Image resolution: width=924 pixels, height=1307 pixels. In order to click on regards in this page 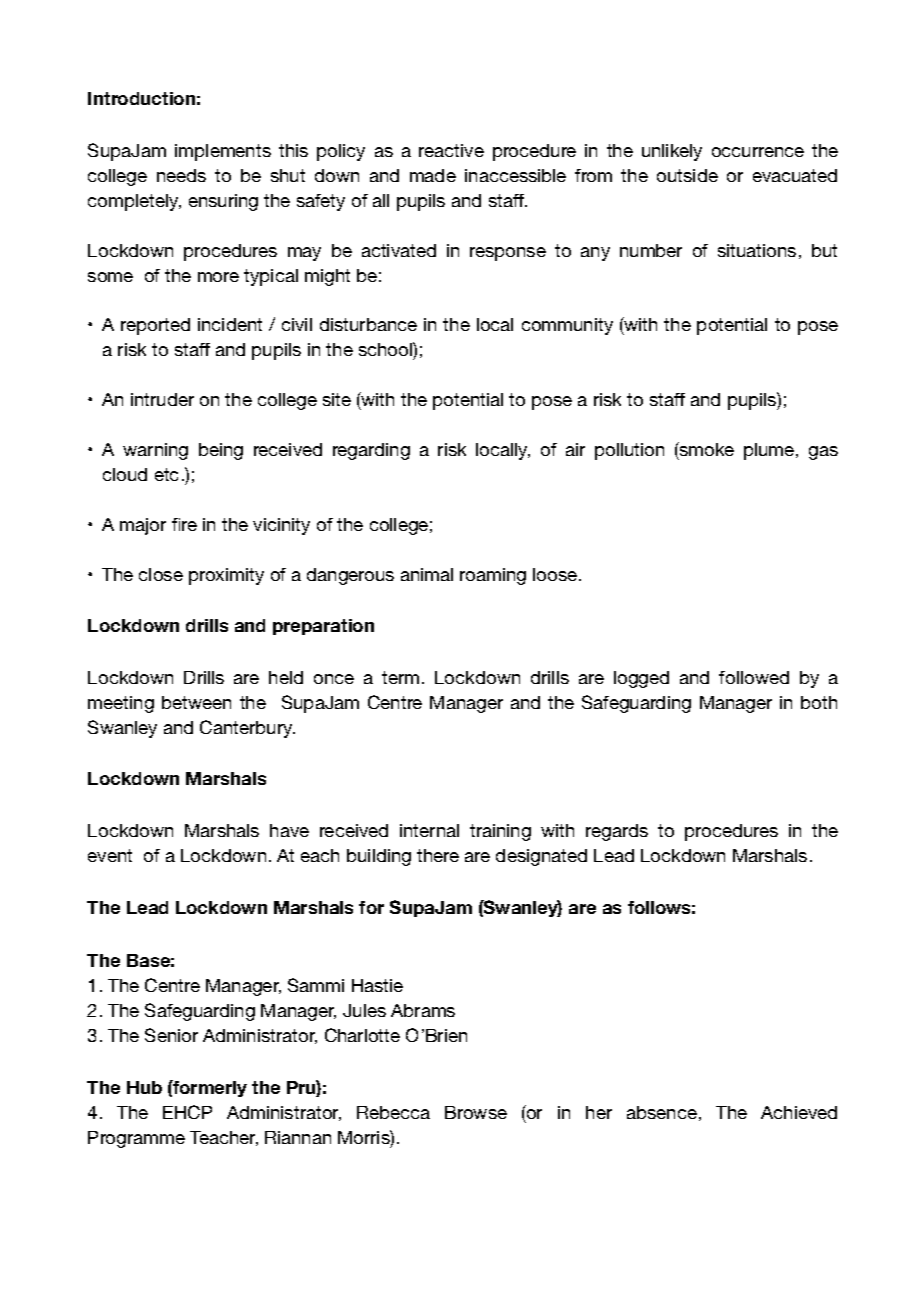, I will do `click(617, 832)`.
